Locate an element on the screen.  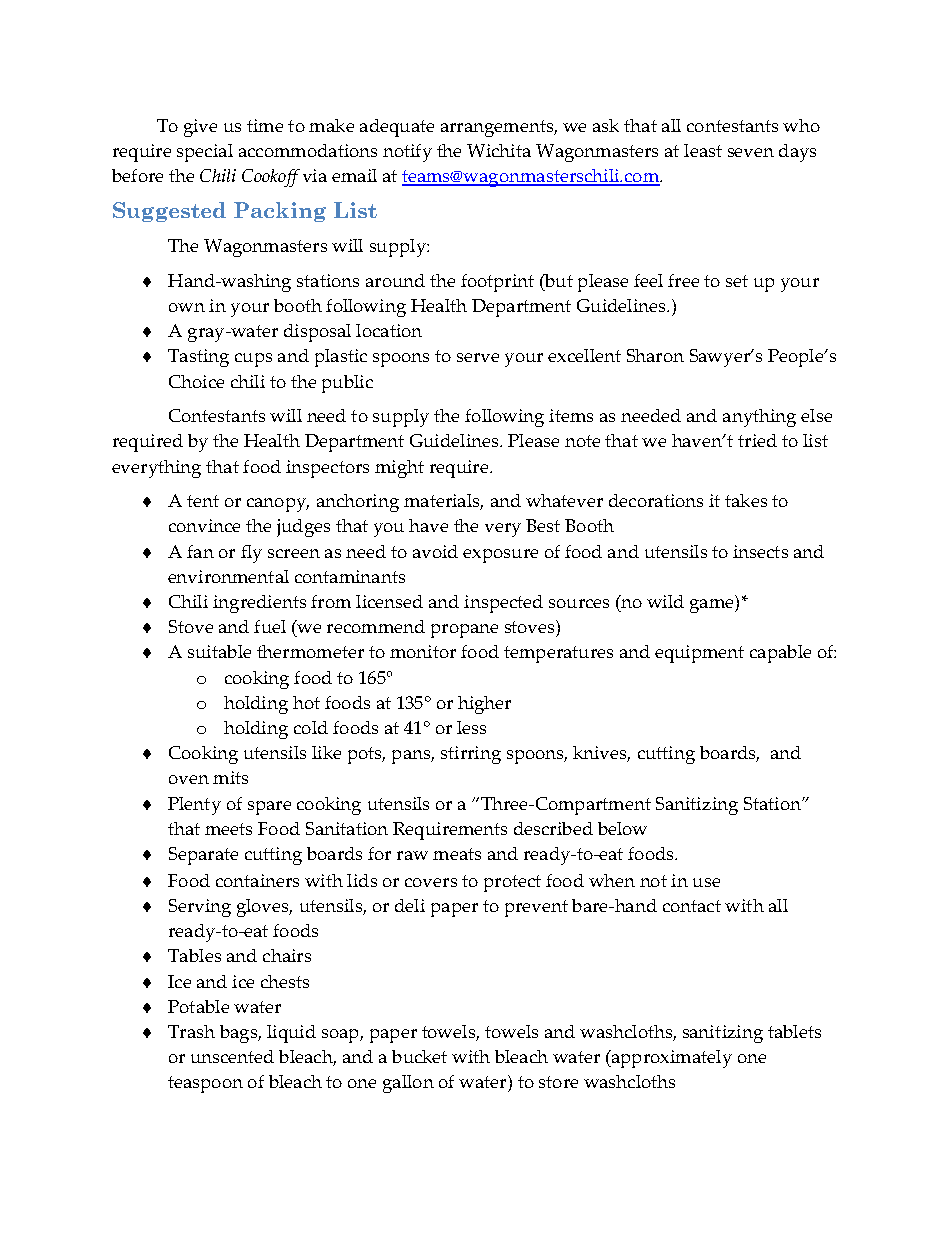
tent is located at coordinates (203, 501).
